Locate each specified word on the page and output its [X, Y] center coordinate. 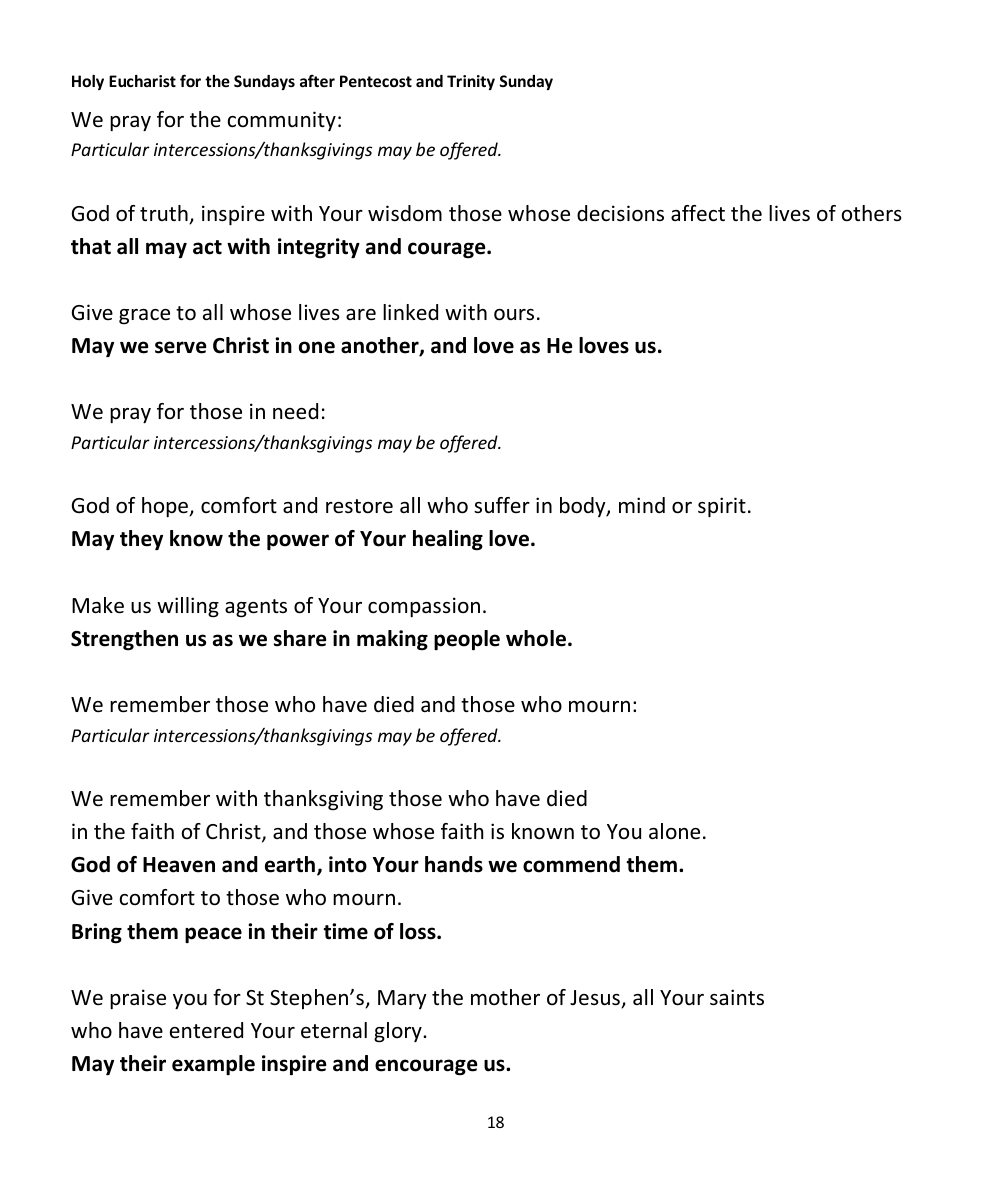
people [467, 640]
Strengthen [124, 640]
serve [180, 347]
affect [698, 213]
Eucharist [142, 81]
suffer [502, 505]
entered [206, 1030]
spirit [722, 507]
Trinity [471, 82]
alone [674, 831]
